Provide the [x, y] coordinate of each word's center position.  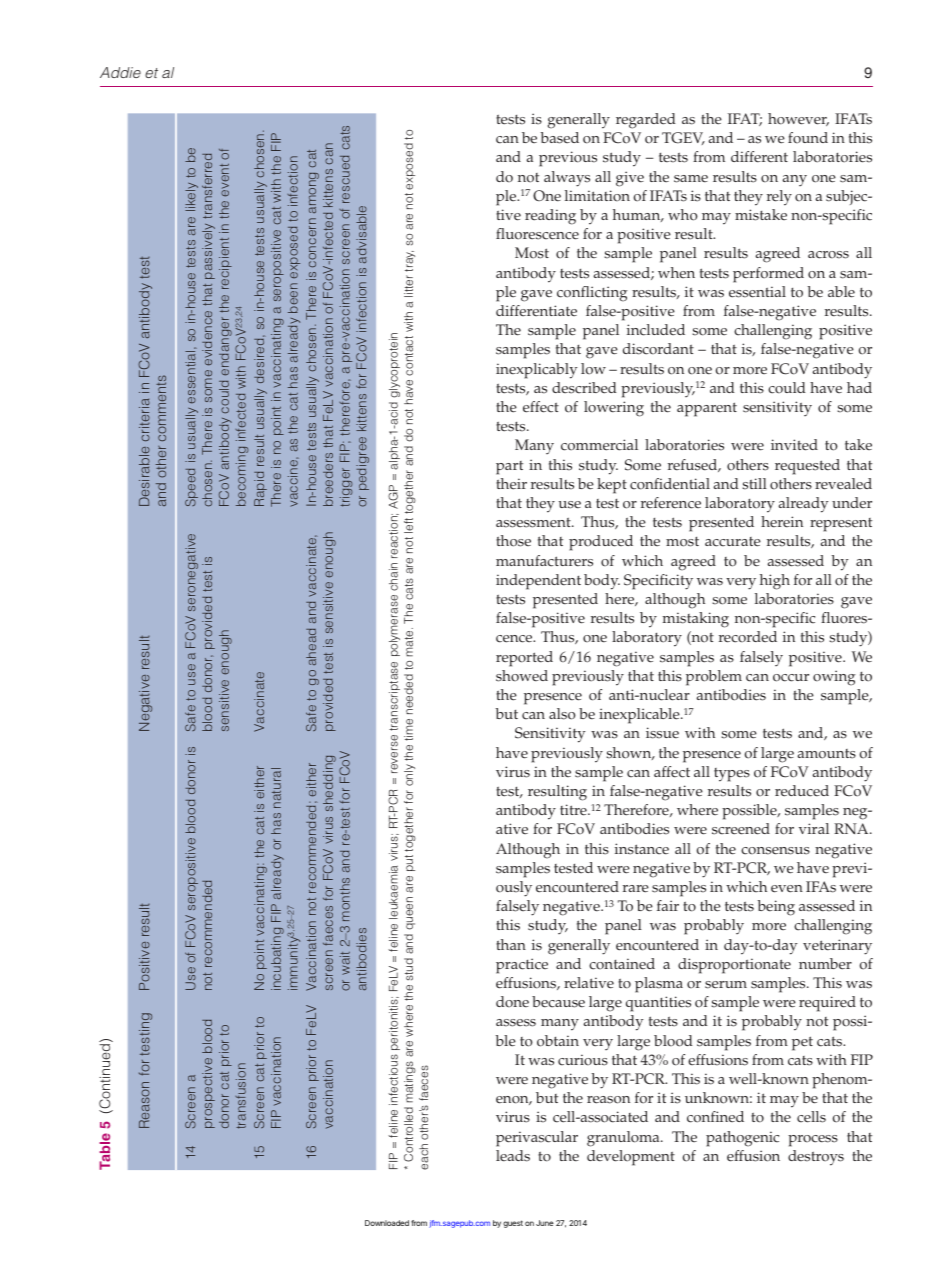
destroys [816, 1158]
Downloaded [387, 1223]
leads [513, 1156]
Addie [120, 72]
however [798, 119]
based [559, 138]
